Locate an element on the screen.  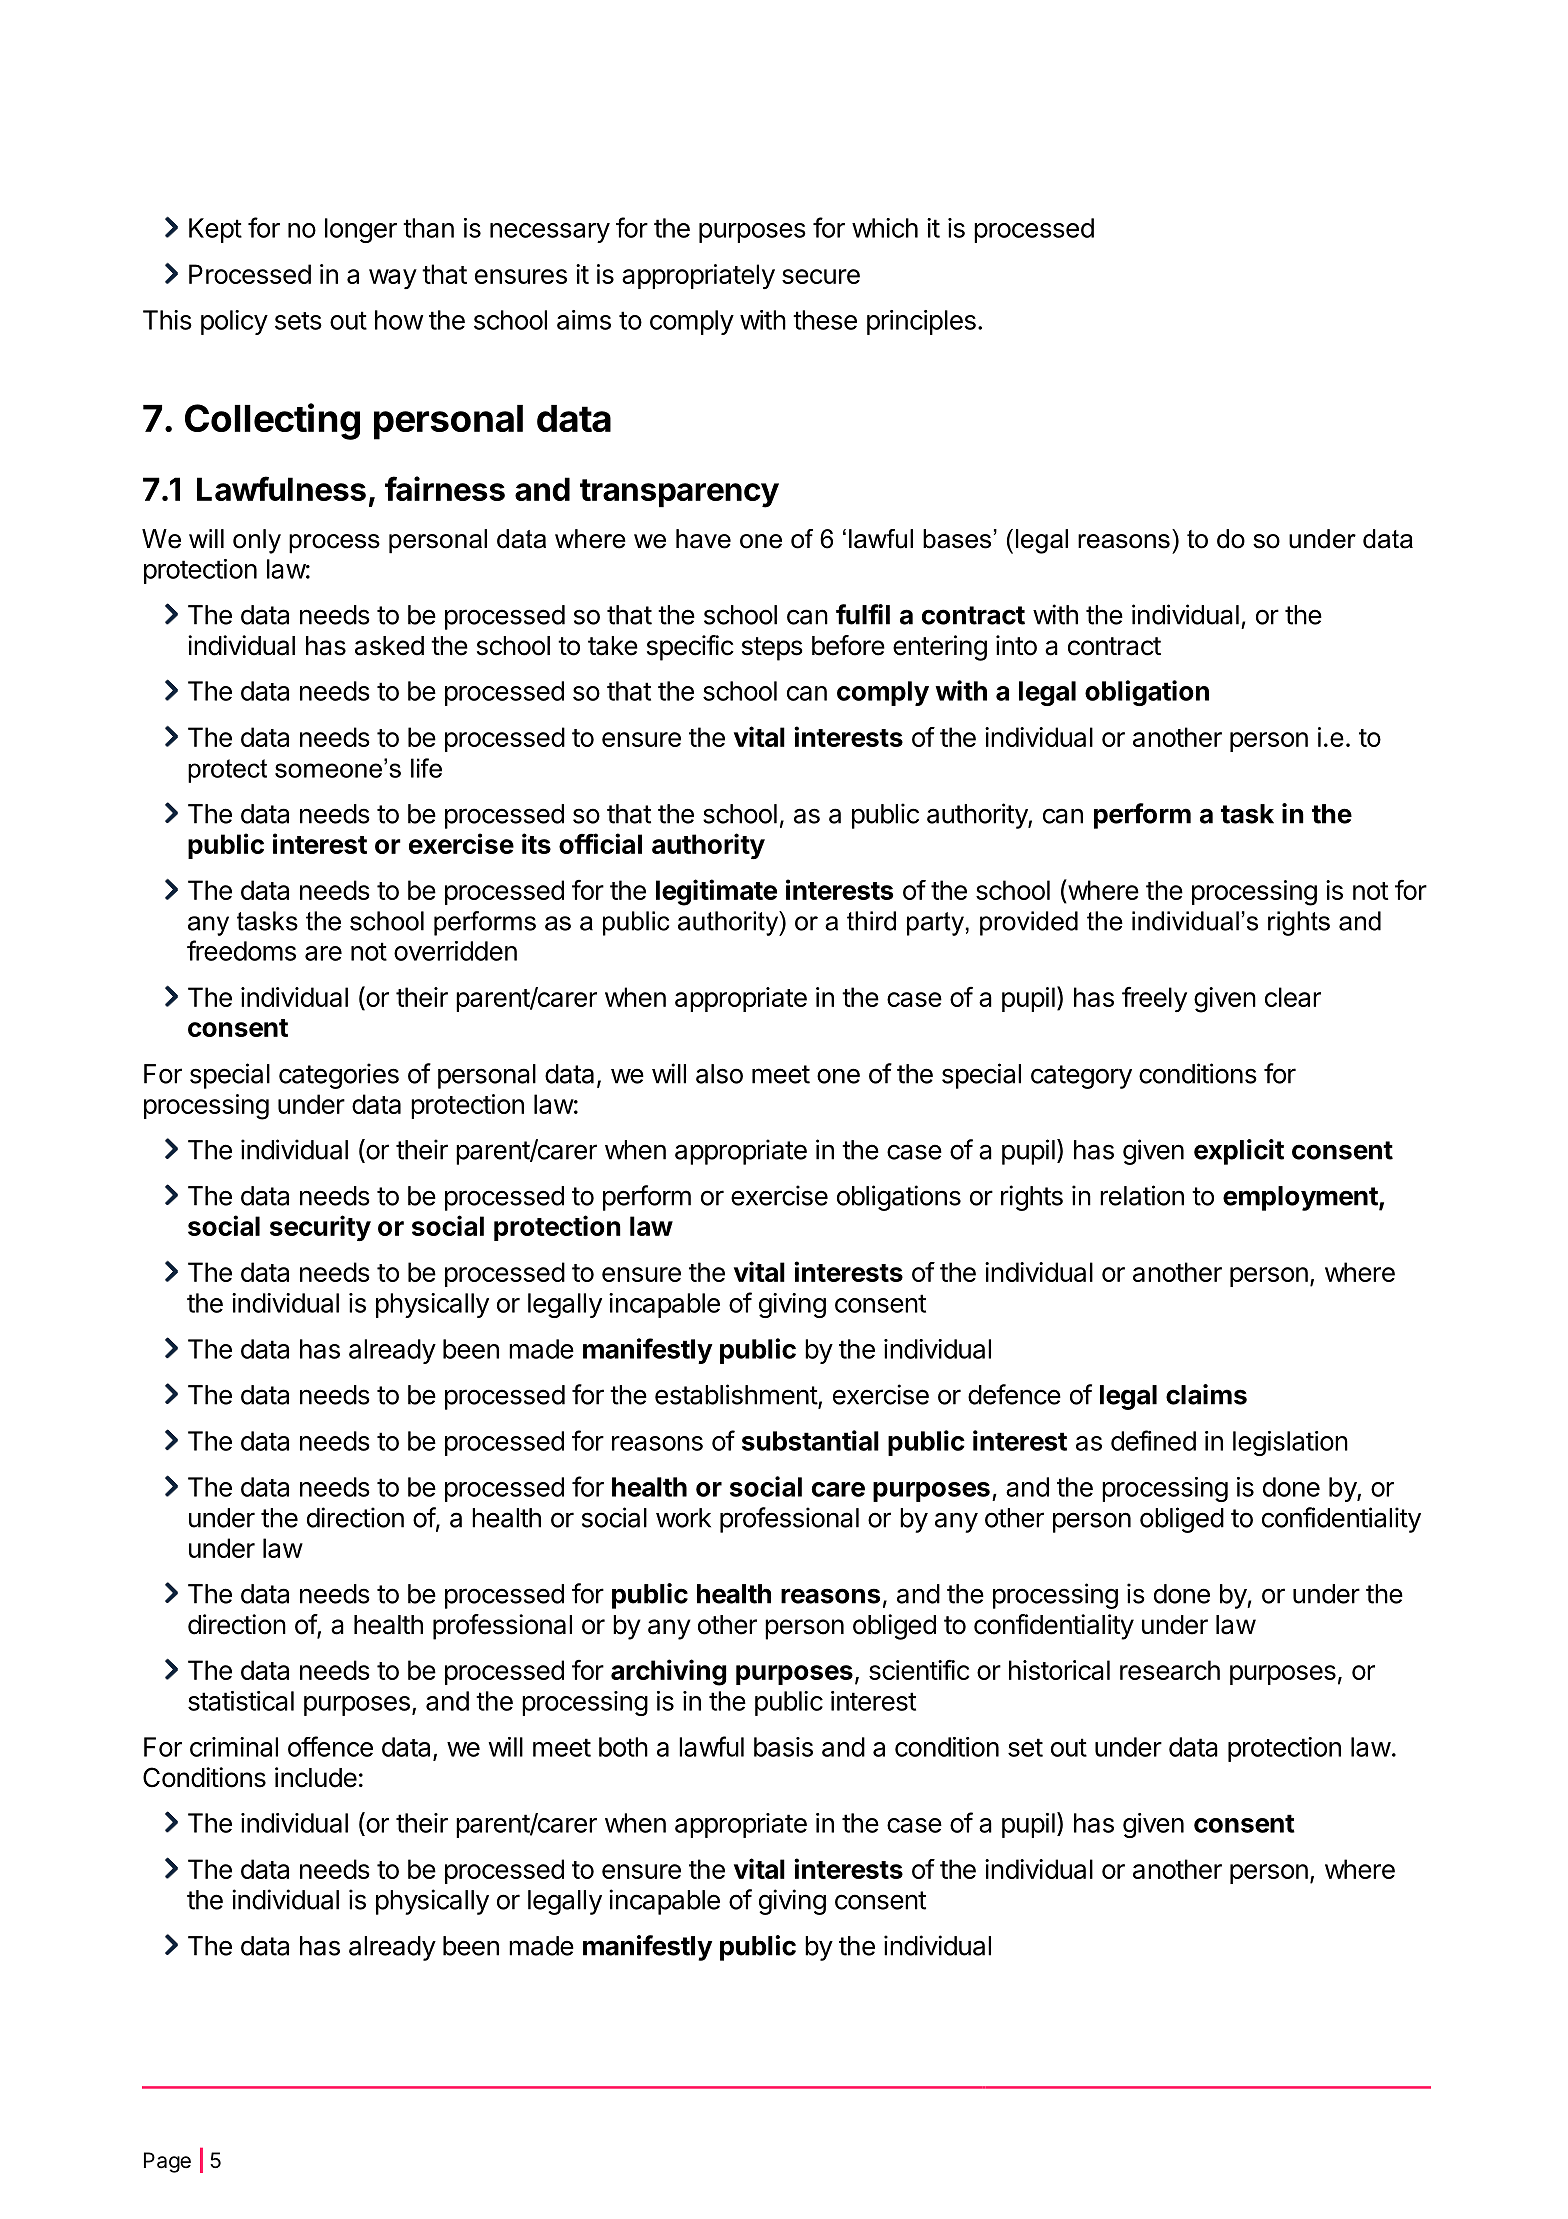
principles is located at coordinates (921, 322).
